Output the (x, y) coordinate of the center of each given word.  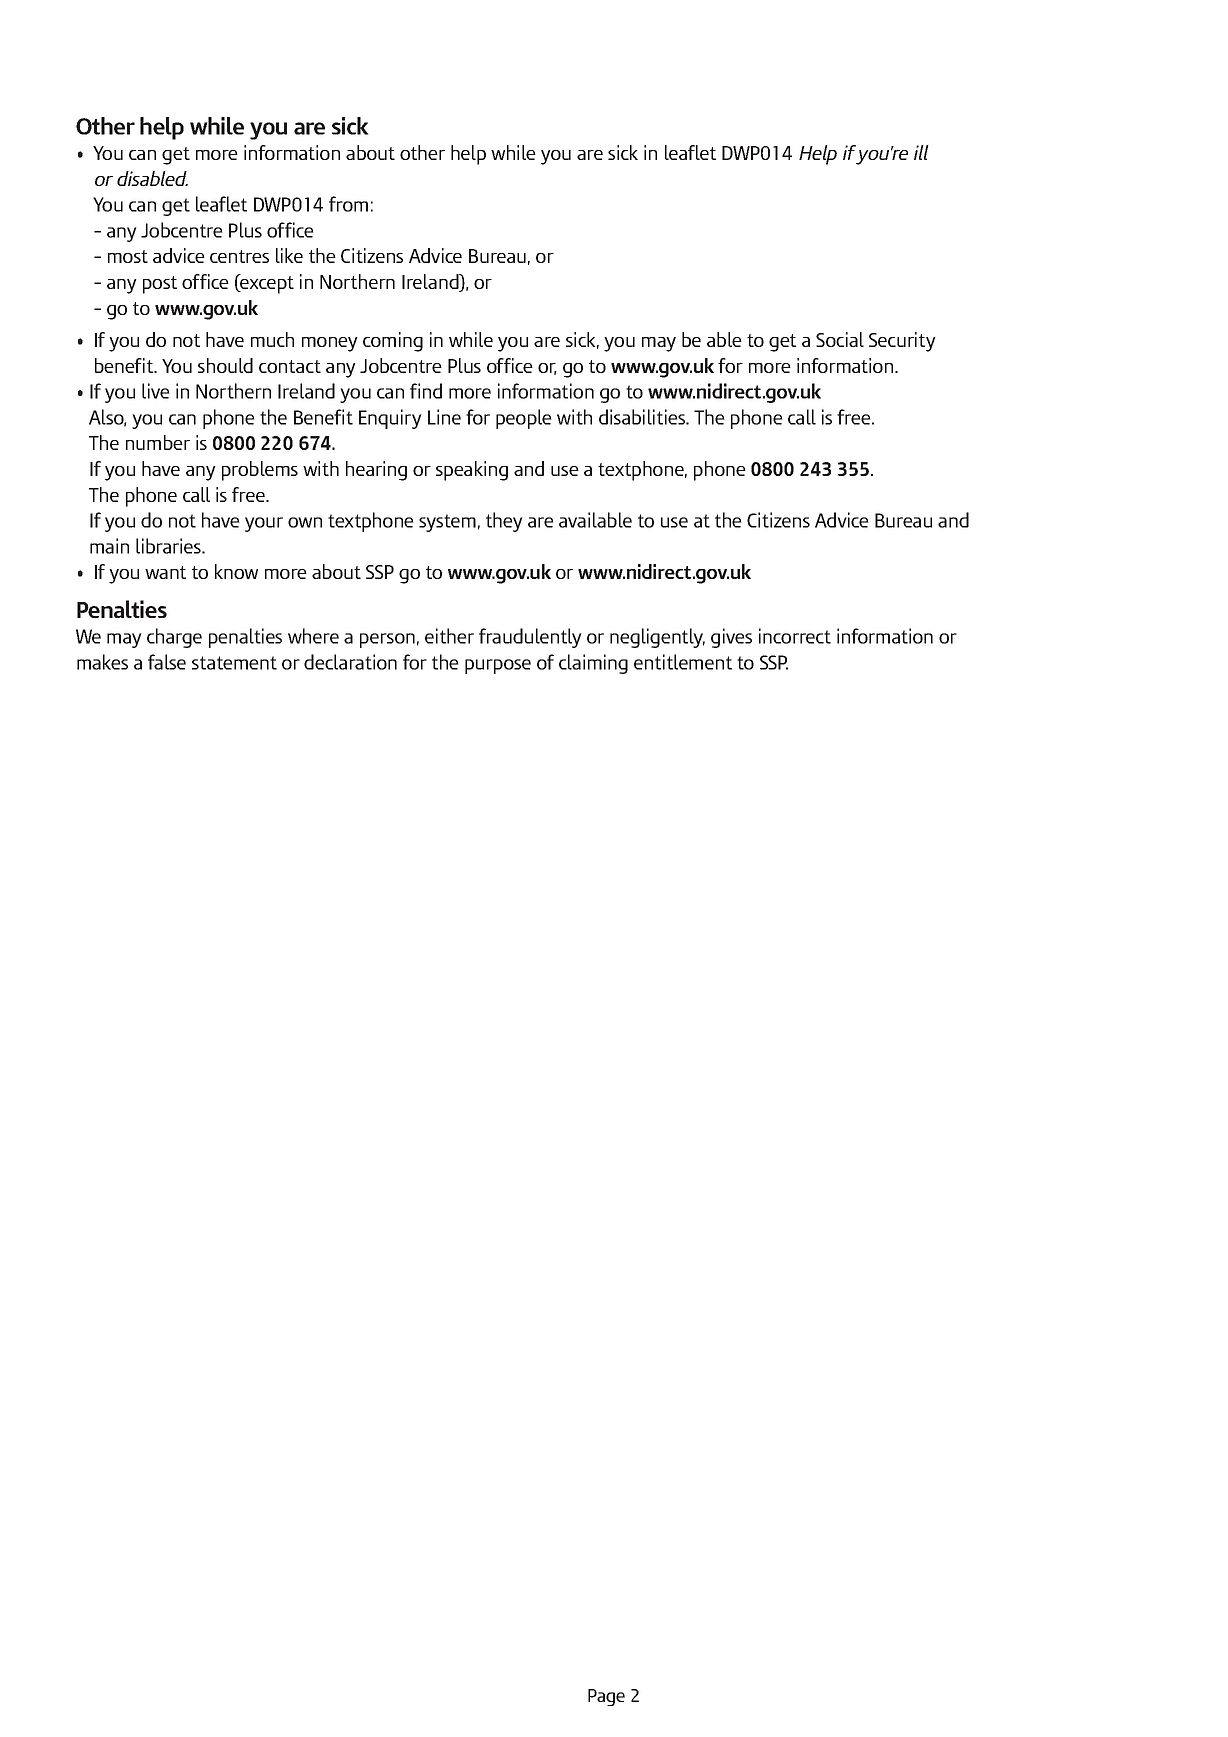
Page (606, 1697)
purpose (498, 666)
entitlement (683, 662)
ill (921, 152)
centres (239, 256)
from (348, 204)
